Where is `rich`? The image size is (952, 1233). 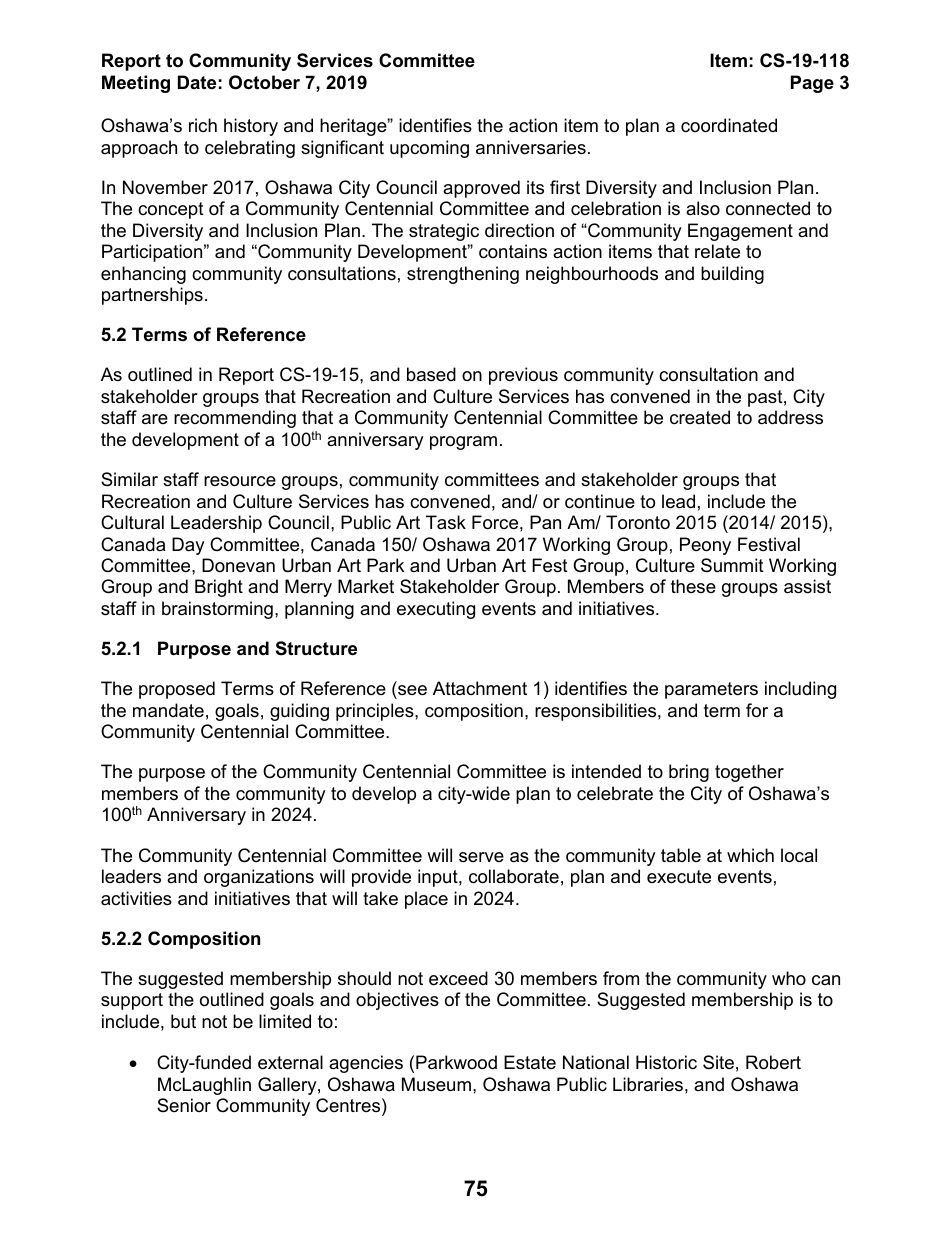 rich is located at coordinates (203, 125).
